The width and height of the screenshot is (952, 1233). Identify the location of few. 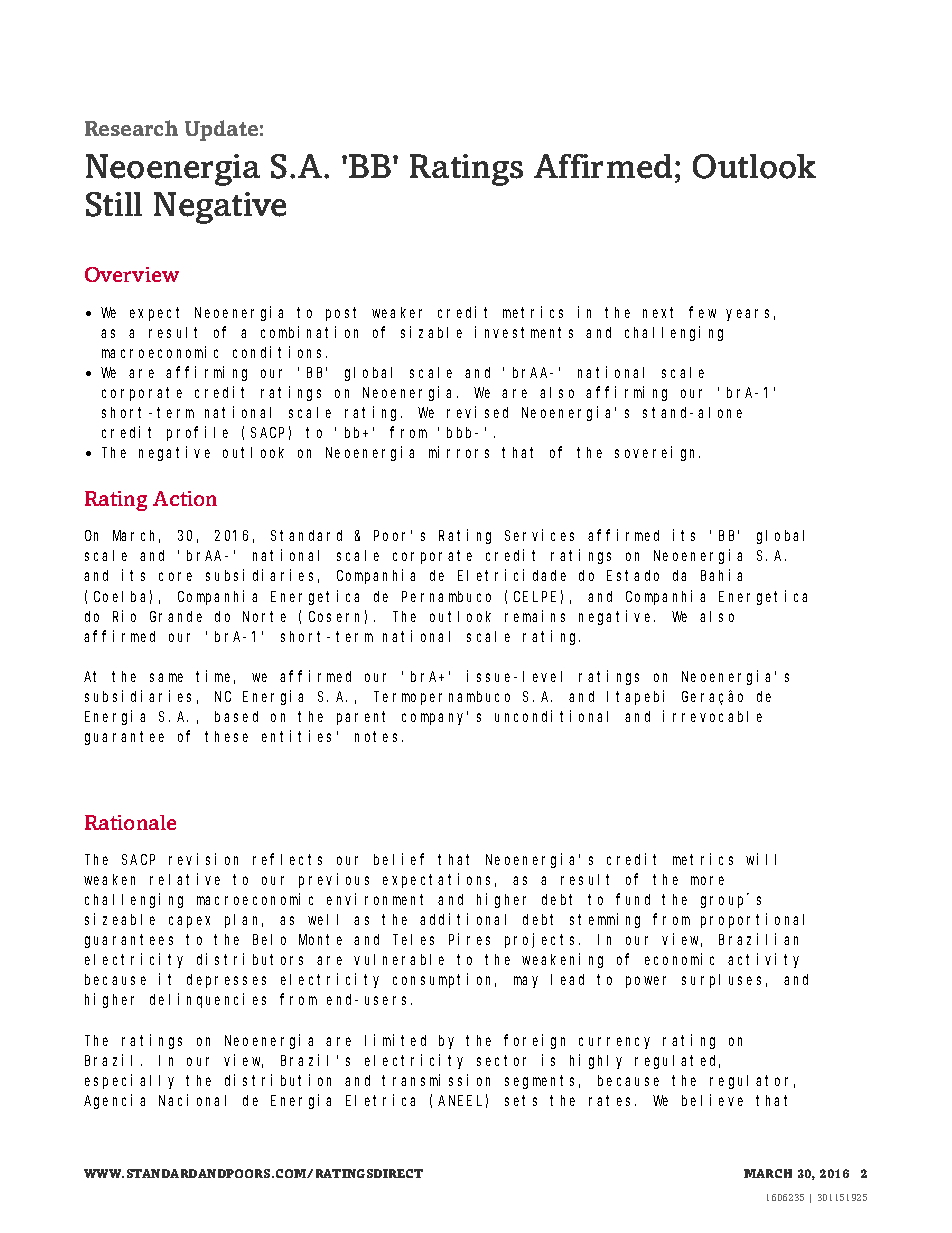
(702, 312).
